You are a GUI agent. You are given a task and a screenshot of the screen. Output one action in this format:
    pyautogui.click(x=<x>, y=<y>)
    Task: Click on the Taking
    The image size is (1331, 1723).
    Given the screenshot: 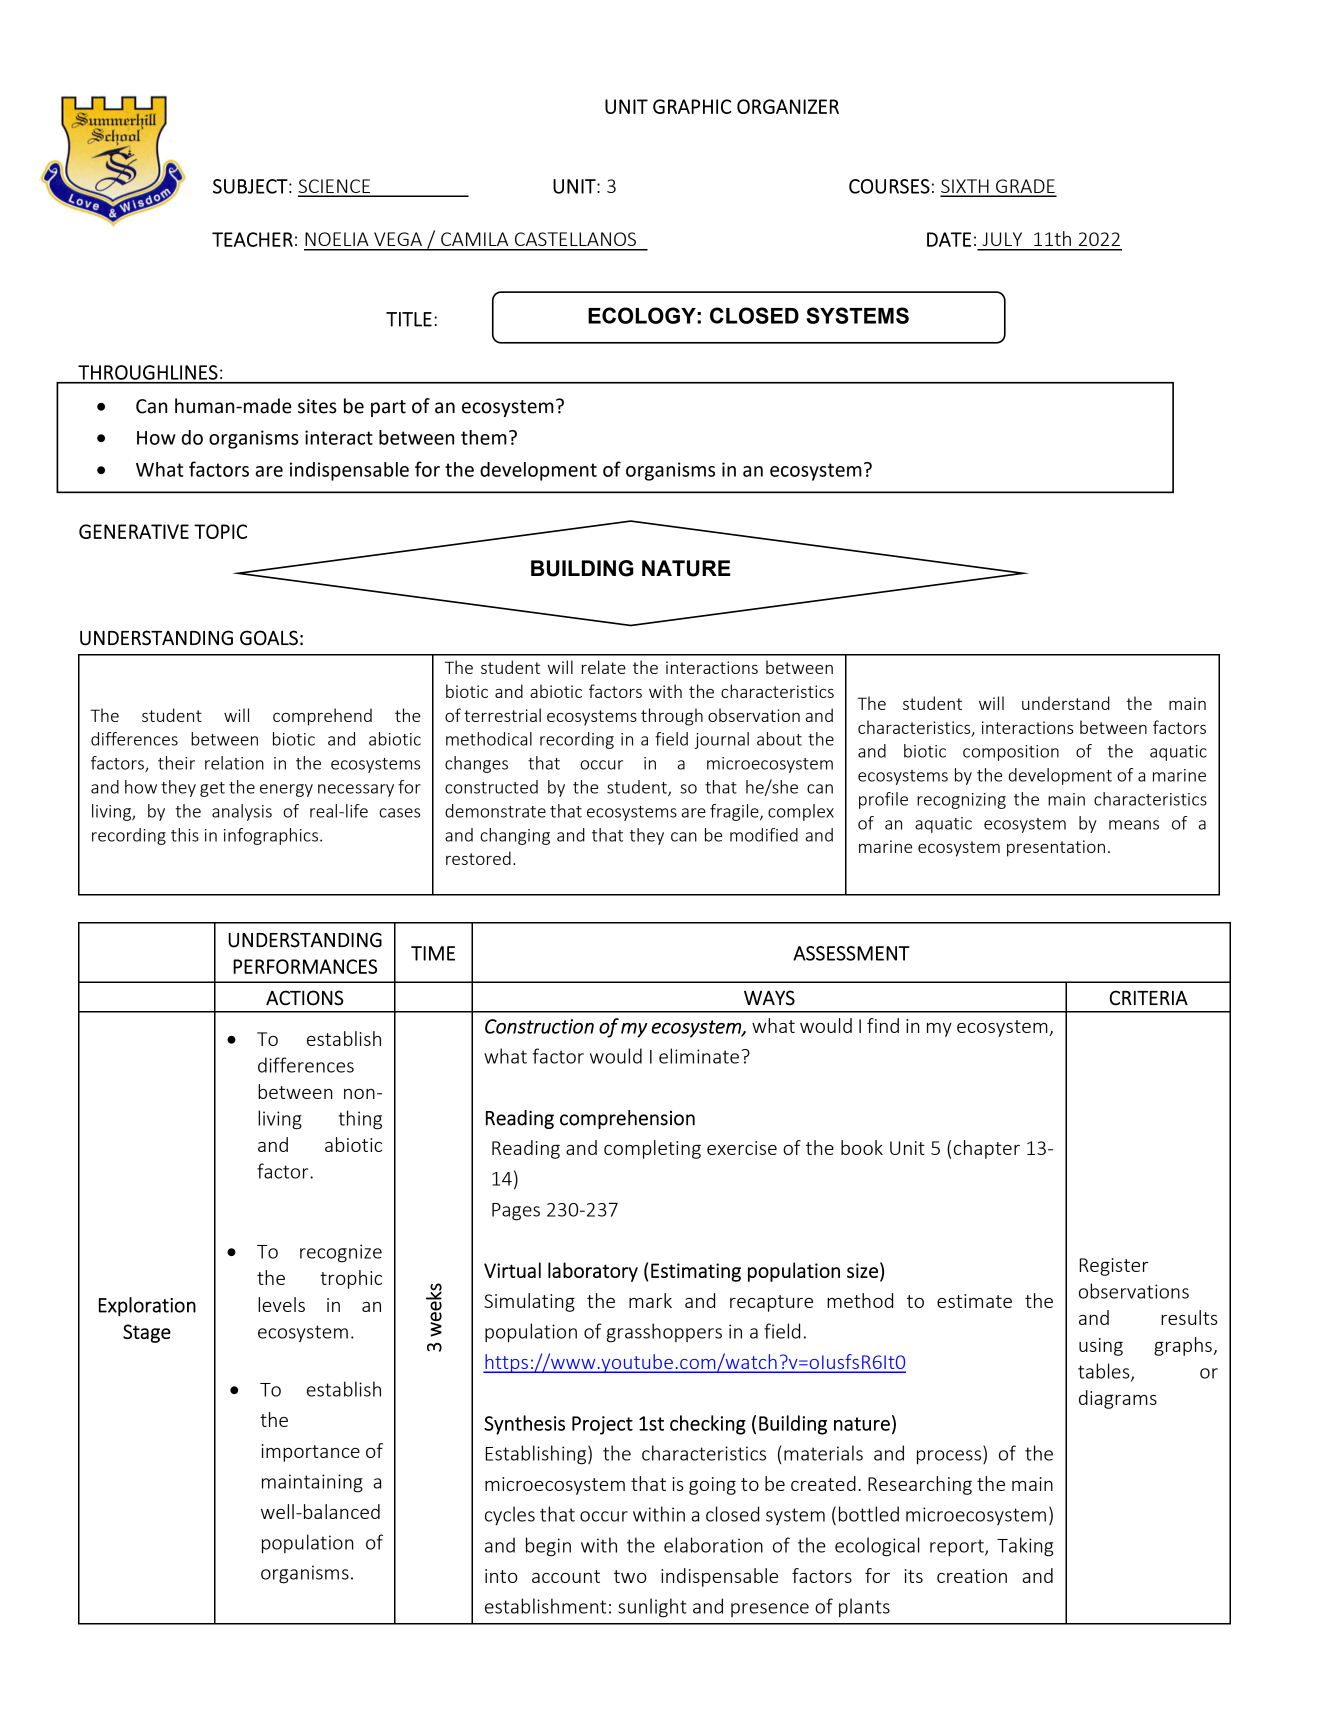 What is the action you would take?
    pyautogui.click(x=1025, y=1547)
